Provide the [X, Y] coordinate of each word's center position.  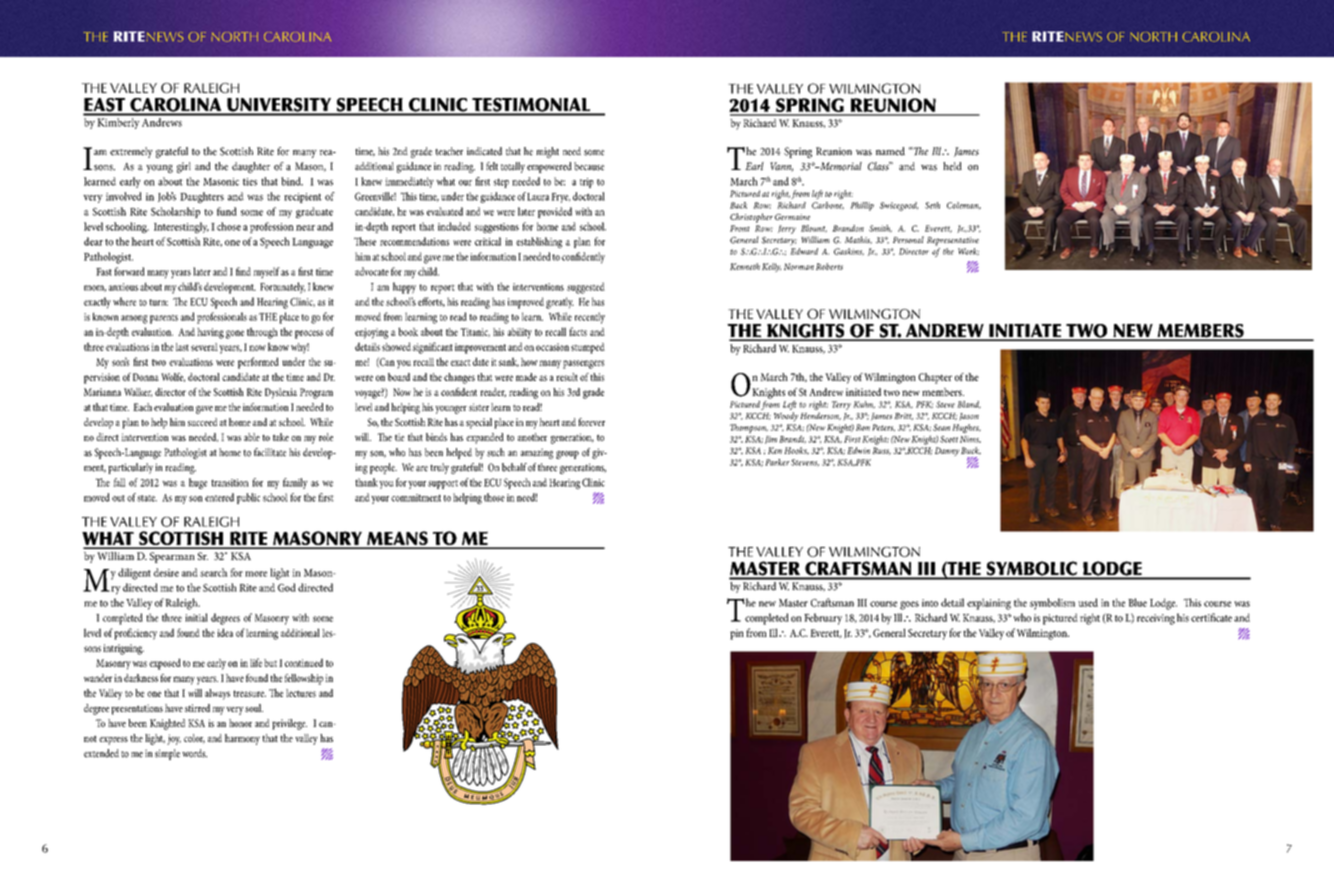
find [243, 271]
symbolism [1052, 604]
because [589, 166]
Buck [971, 451]
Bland [969, 405]
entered [219, 497]
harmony [242, 739]
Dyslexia [281, 393]
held [952, 166]
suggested [586, 288]
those [494, 497]
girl [184, 167]
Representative [953, 241]
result [567, 377]
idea [225, 632]
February [823, 619]
